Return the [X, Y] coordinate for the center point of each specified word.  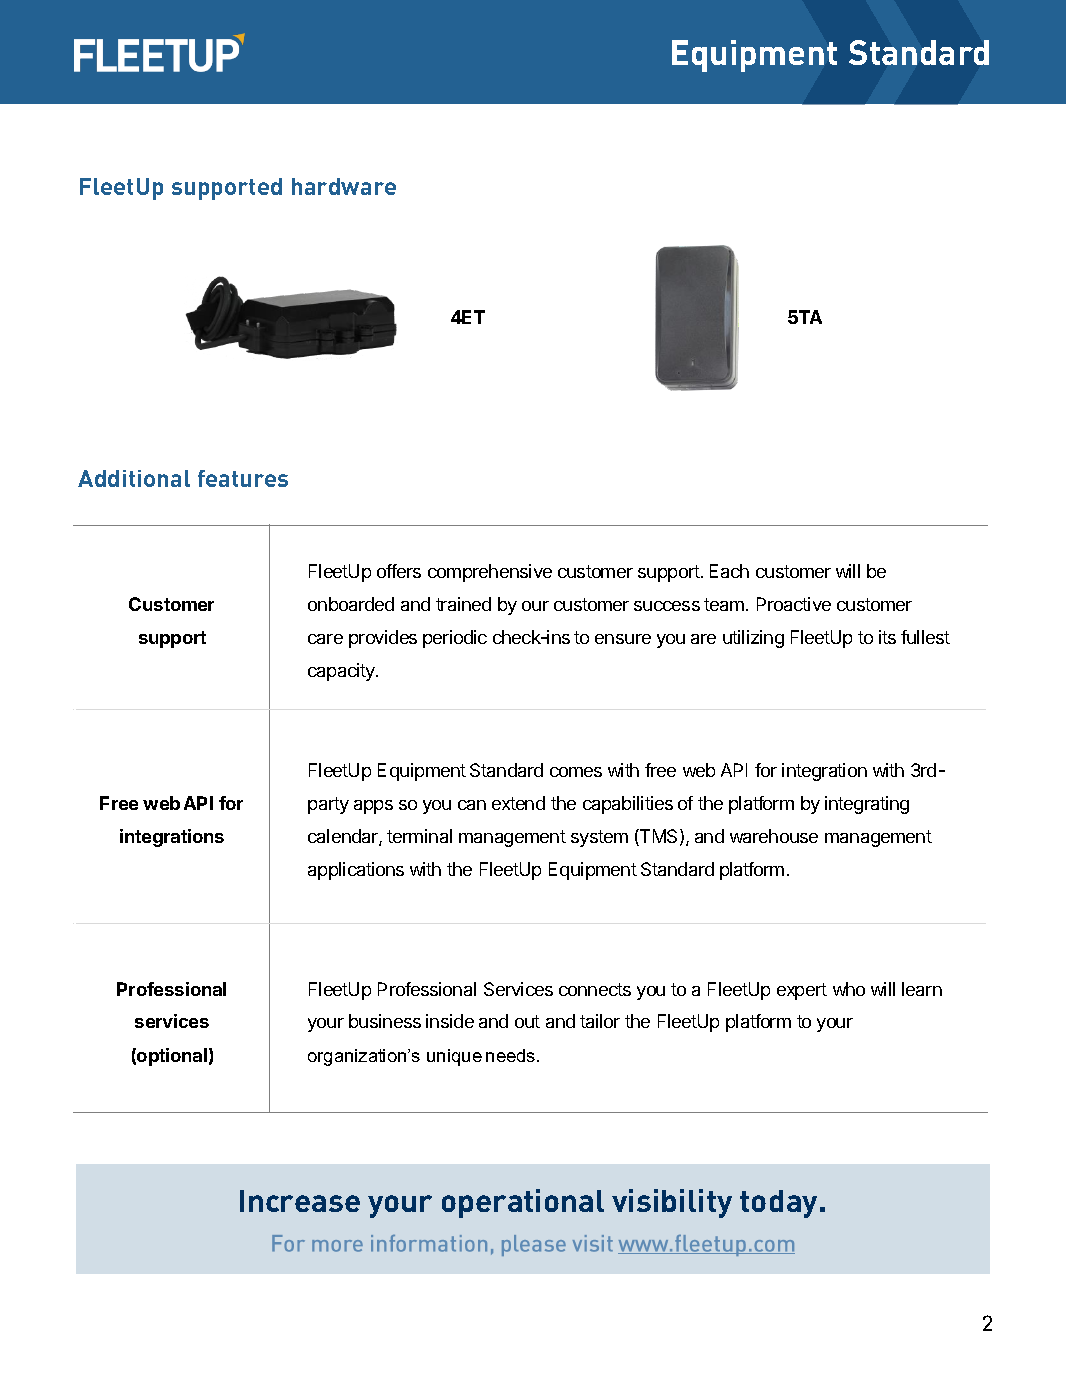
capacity [342, 672]
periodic [455, 639]
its [887, 637]
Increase [300, 1201]
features [243, 478]
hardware [344, 186]
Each [729, 571]
